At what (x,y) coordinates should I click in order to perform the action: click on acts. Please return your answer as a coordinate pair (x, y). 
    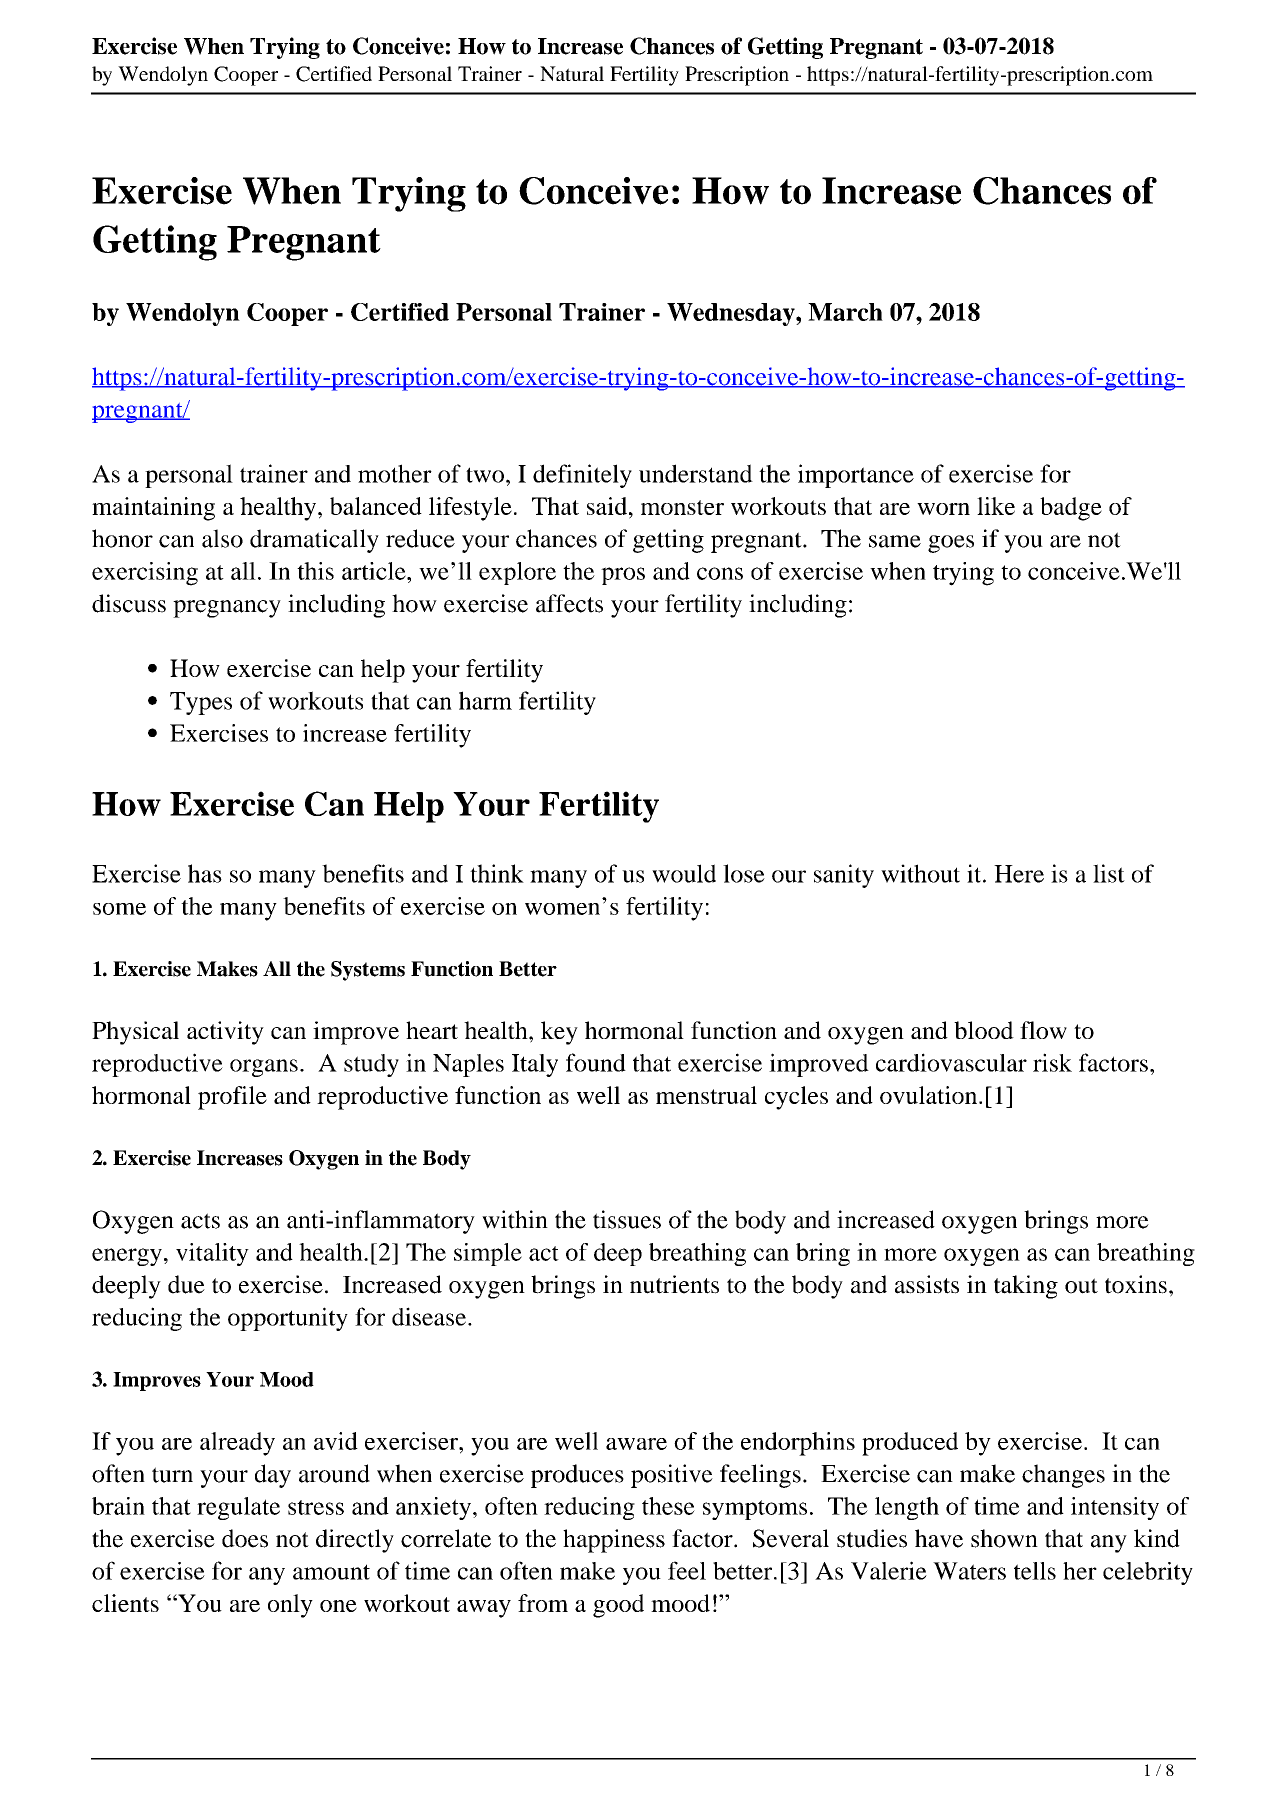
    Looking at the image, I should click on (200, 1221).
